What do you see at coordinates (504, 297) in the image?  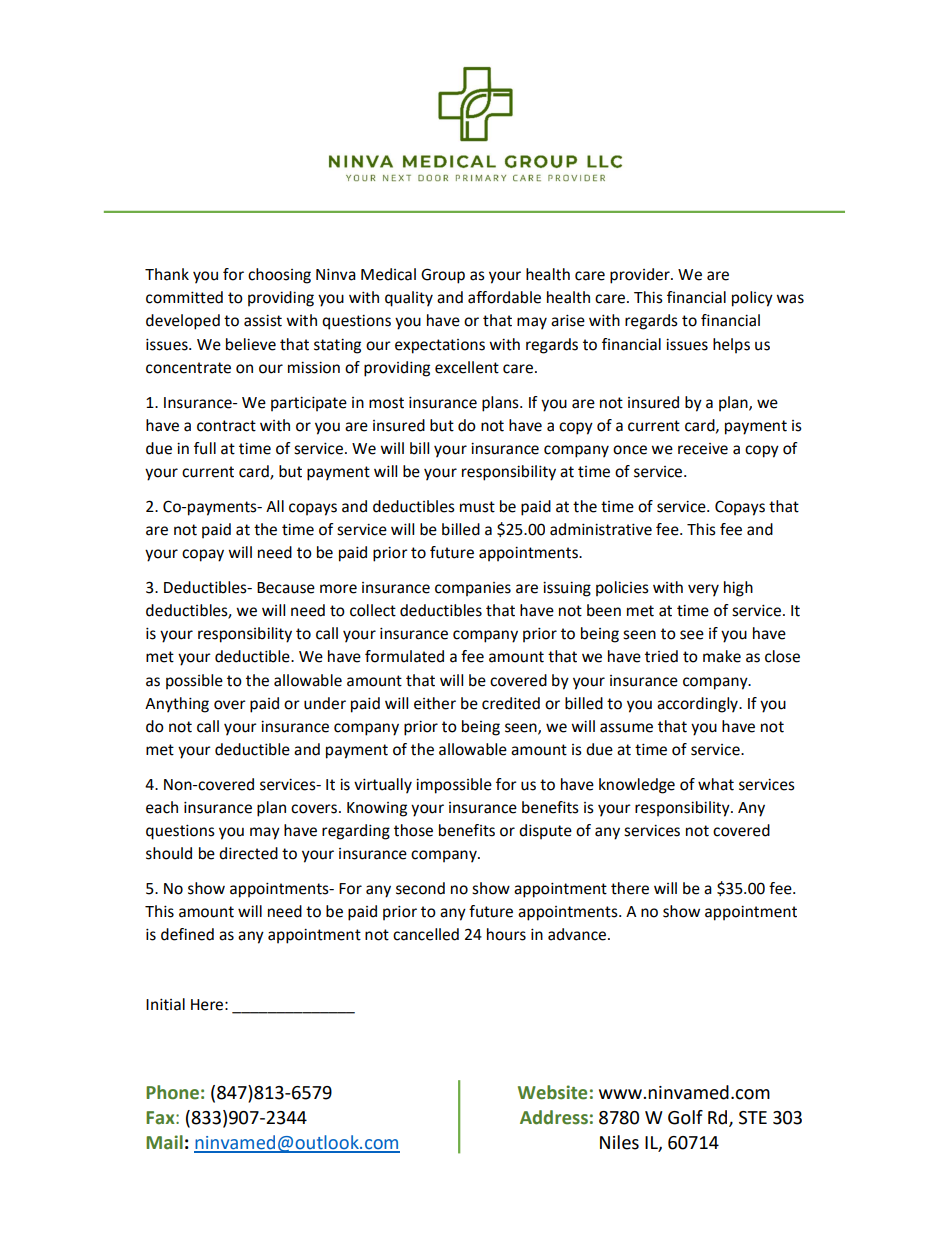 I see `affordable` at bounding box center [504, 297].
